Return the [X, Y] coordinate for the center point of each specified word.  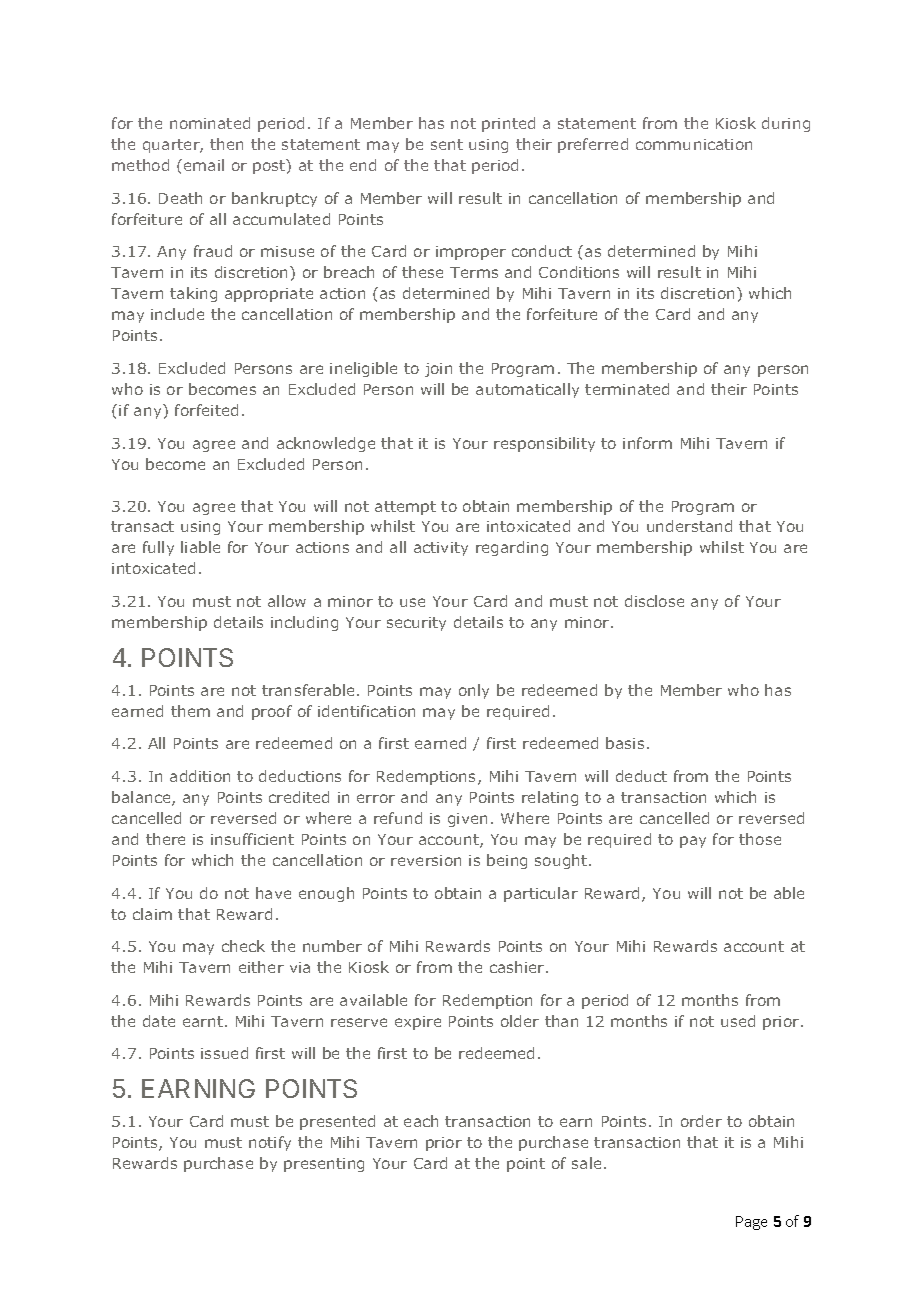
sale [586, 1163]
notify [270, 1143]
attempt [405, 508]
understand [689, 526]
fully [158, 548]
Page [751, 1223]
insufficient [252, 839]
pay [693, 842]
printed [508, 124]
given [467, 820]
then [226, 144]
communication [694, 144]
